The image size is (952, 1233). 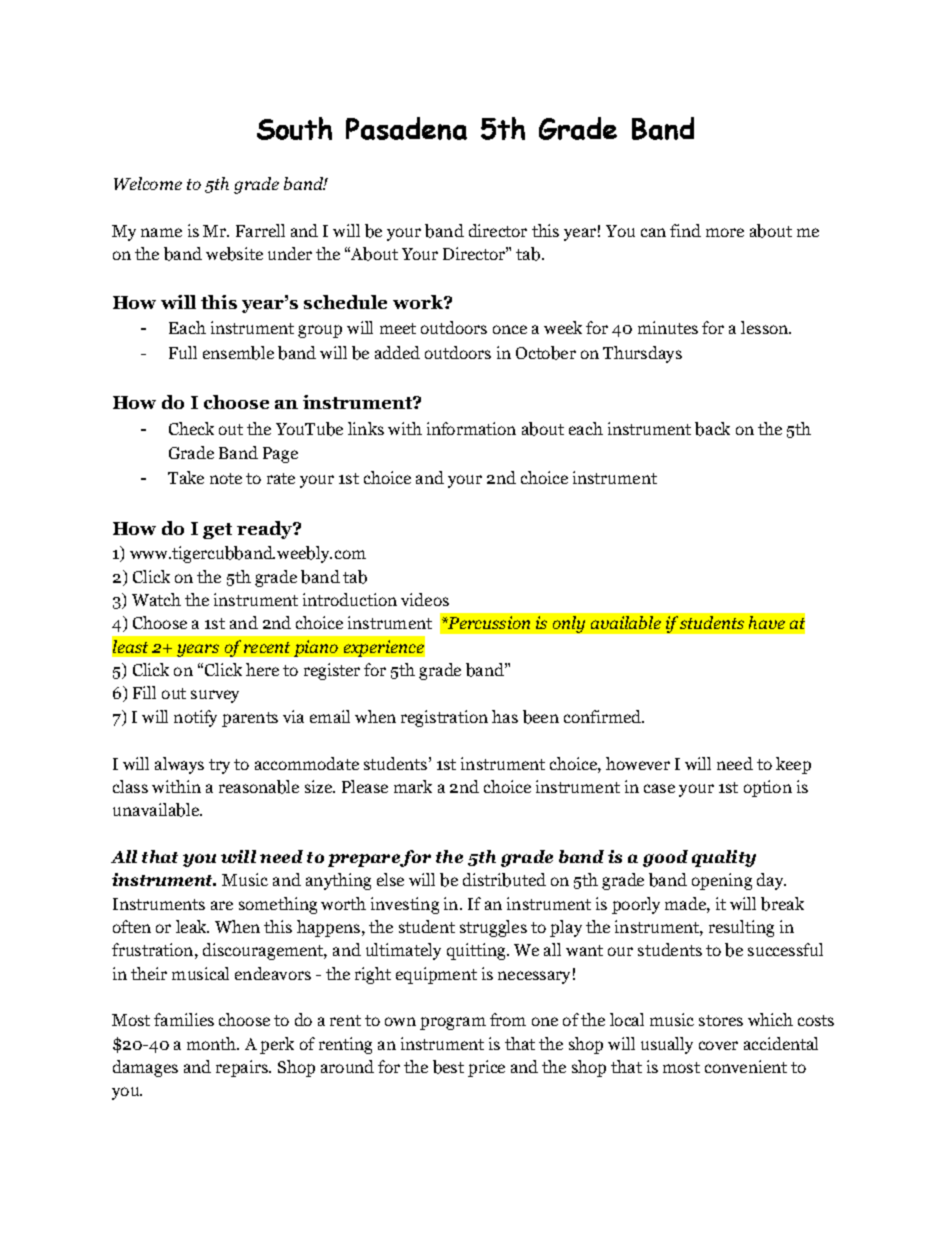 What do you see at coordinates (406, 128) in the image?
I see `Pasadena` at bounding box center [406, 128].
